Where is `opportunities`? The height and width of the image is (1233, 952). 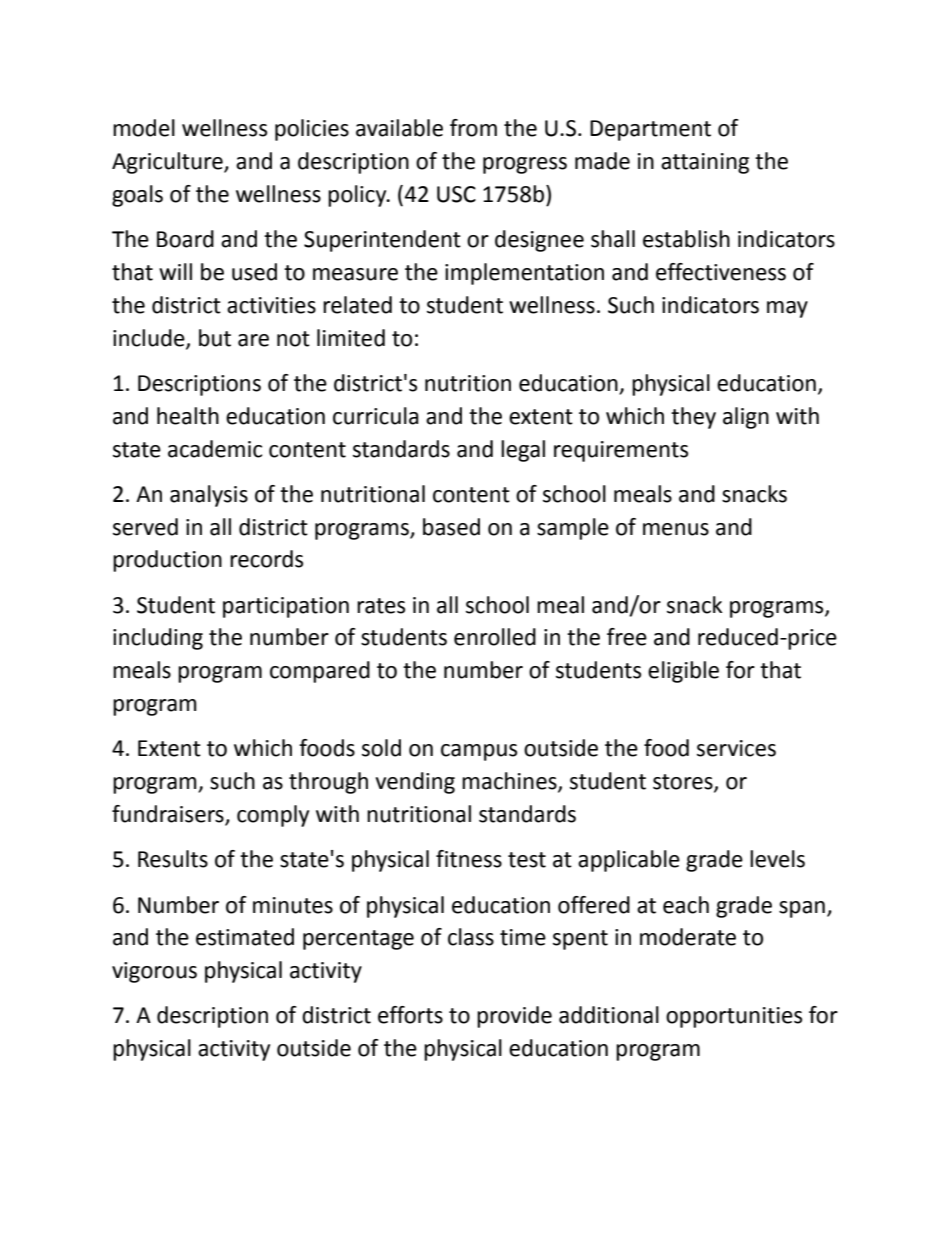 opportunities is located at coordinates (734, 1017).
